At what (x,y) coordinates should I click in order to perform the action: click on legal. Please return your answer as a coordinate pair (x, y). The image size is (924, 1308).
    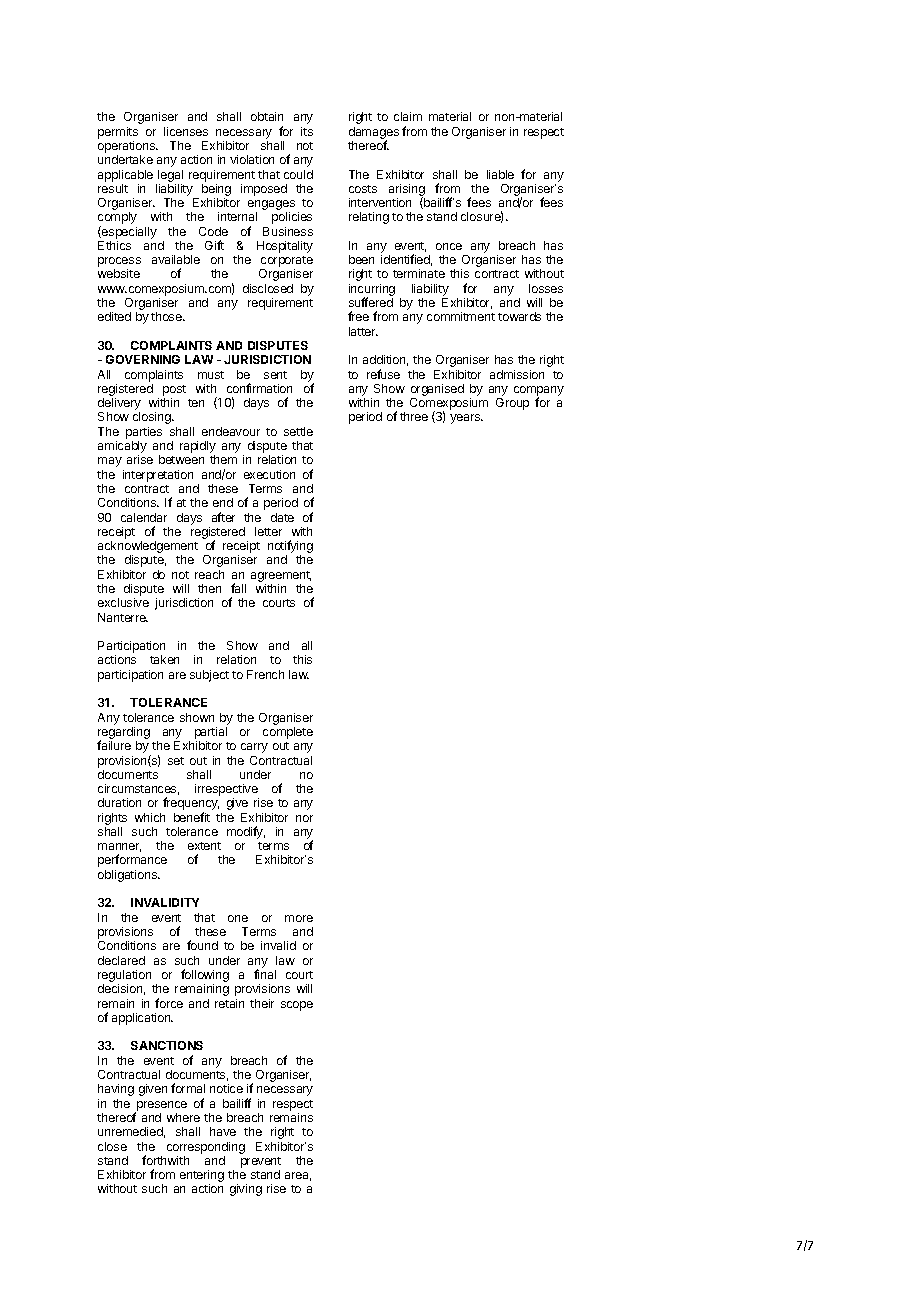
    Looking at the image, I should click on (170, 176).
